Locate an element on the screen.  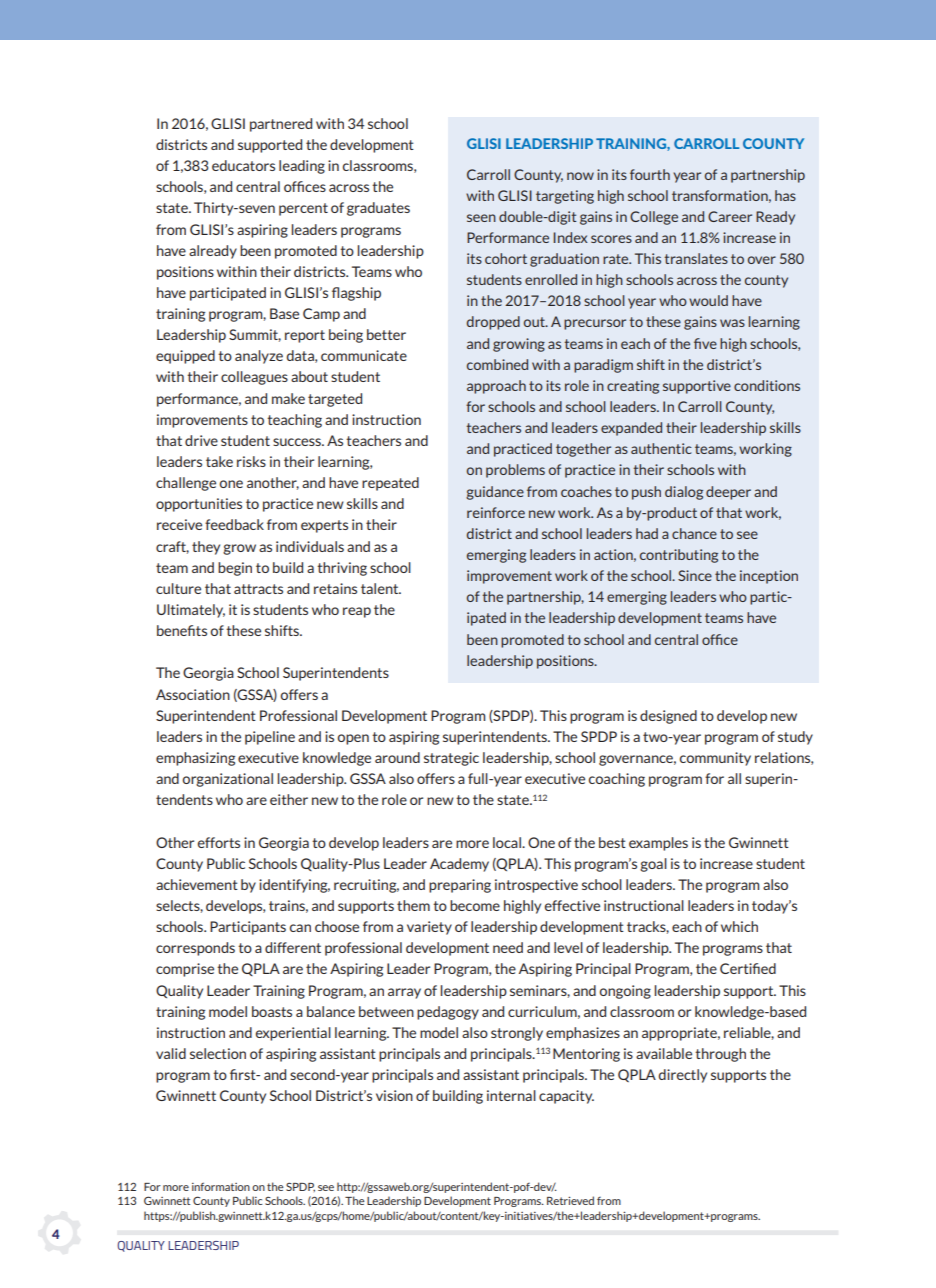
Career is located at coordinates (730, 216).
